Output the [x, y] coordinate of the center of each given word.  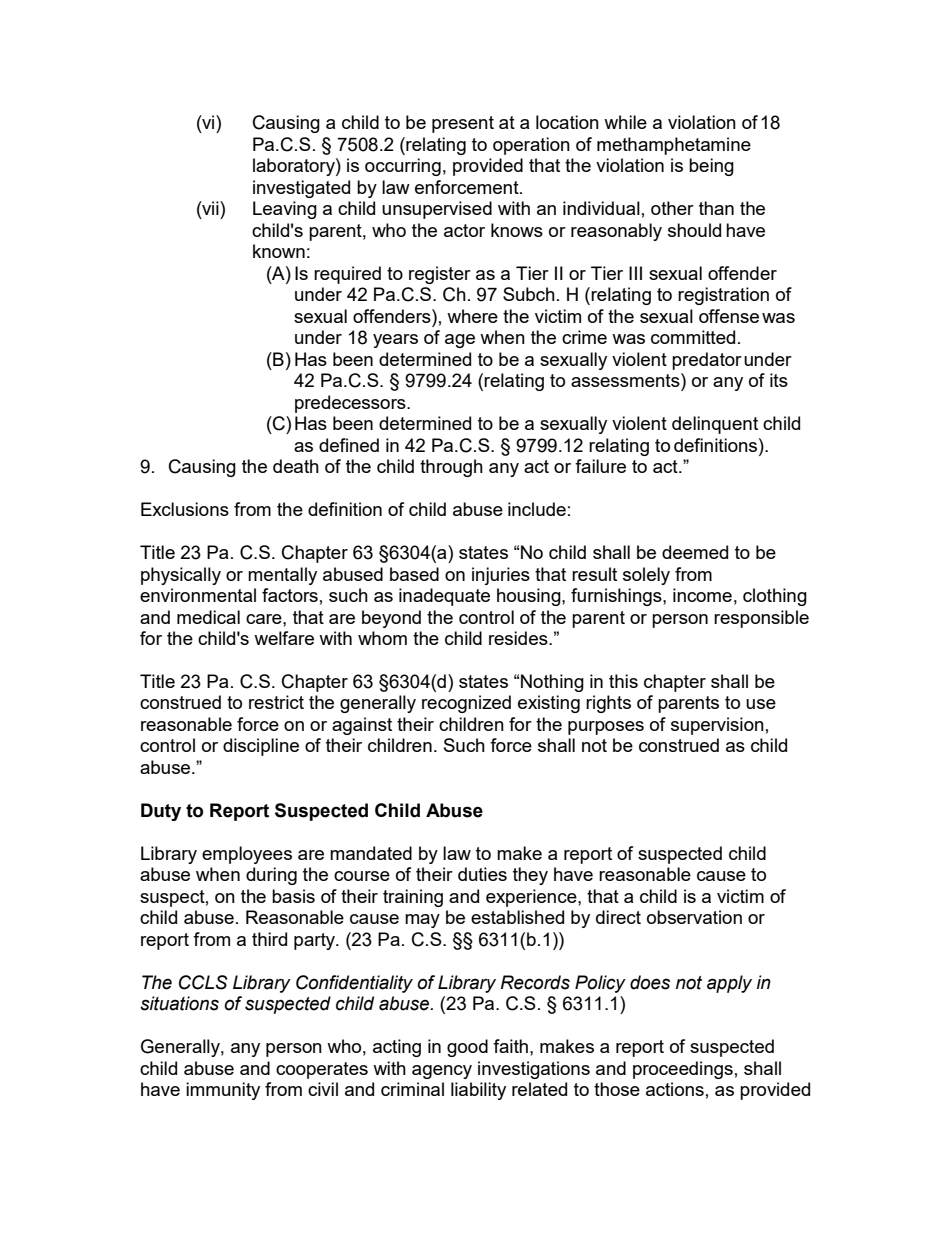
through [451, 468]
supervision [717, 726]
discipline [261, 747]
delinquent [715, 425]
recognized [466, 704]
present [463, 124]
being [711, 167]
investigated [301, 189]
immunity [223, 1091]
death [296, 466]
